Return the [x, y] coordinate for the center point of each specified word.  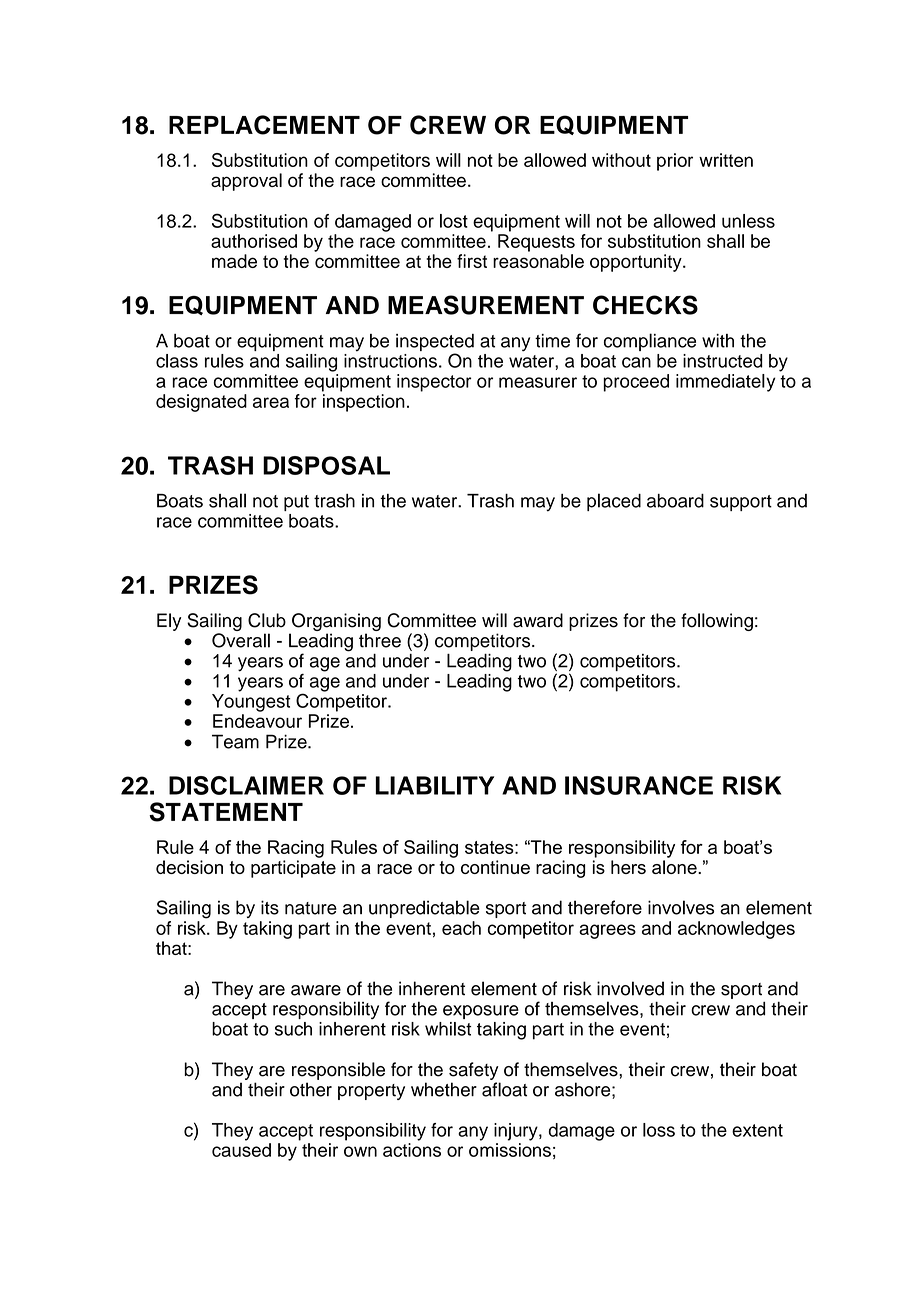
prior [675, 162]
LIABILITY [435, 785]
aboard [675, 501]
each [461, 928]
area [271, 402]
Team [235, 741]
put [296, 503]
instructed [723, 361]
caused [241, 1150]
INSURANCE [639, 785]
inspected [435, 344]
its [270, 907]
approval [246, 182]
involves [681, 907]
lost [454, 221]
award [538, 620]
